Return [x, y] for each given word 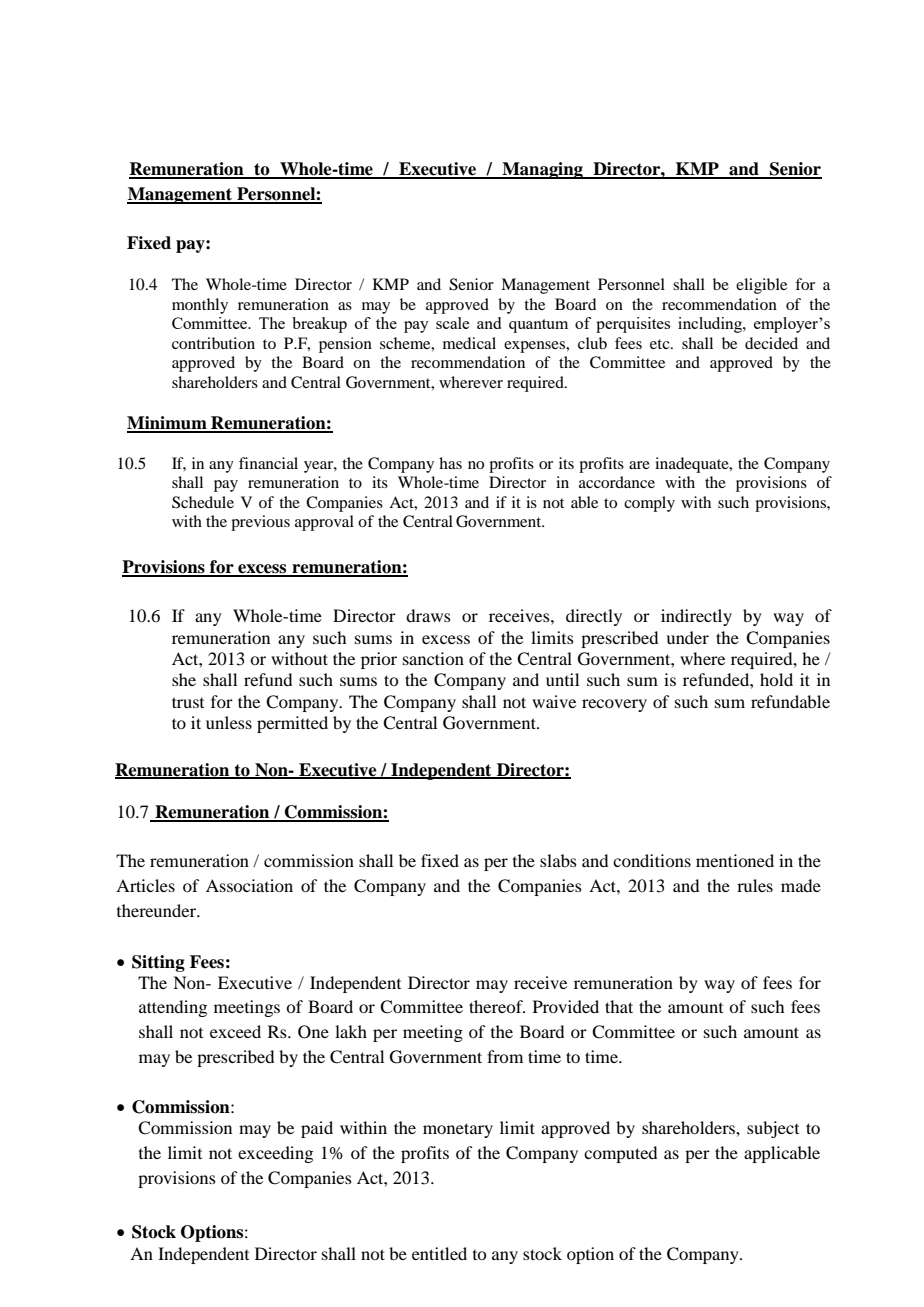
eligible [761, 286]
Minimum [168, 424]
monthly [200, 306]
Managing [542, 170]
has [450, 463]
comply [649, 504]
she [184, 679]
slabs [558, 860]
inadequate [693, 465]
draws [428, 615]
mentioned [735, 860]
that [619, 1006]
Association [249, 885]
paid [317, 1129]
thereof [497, 1006]
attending [173, 1008]
